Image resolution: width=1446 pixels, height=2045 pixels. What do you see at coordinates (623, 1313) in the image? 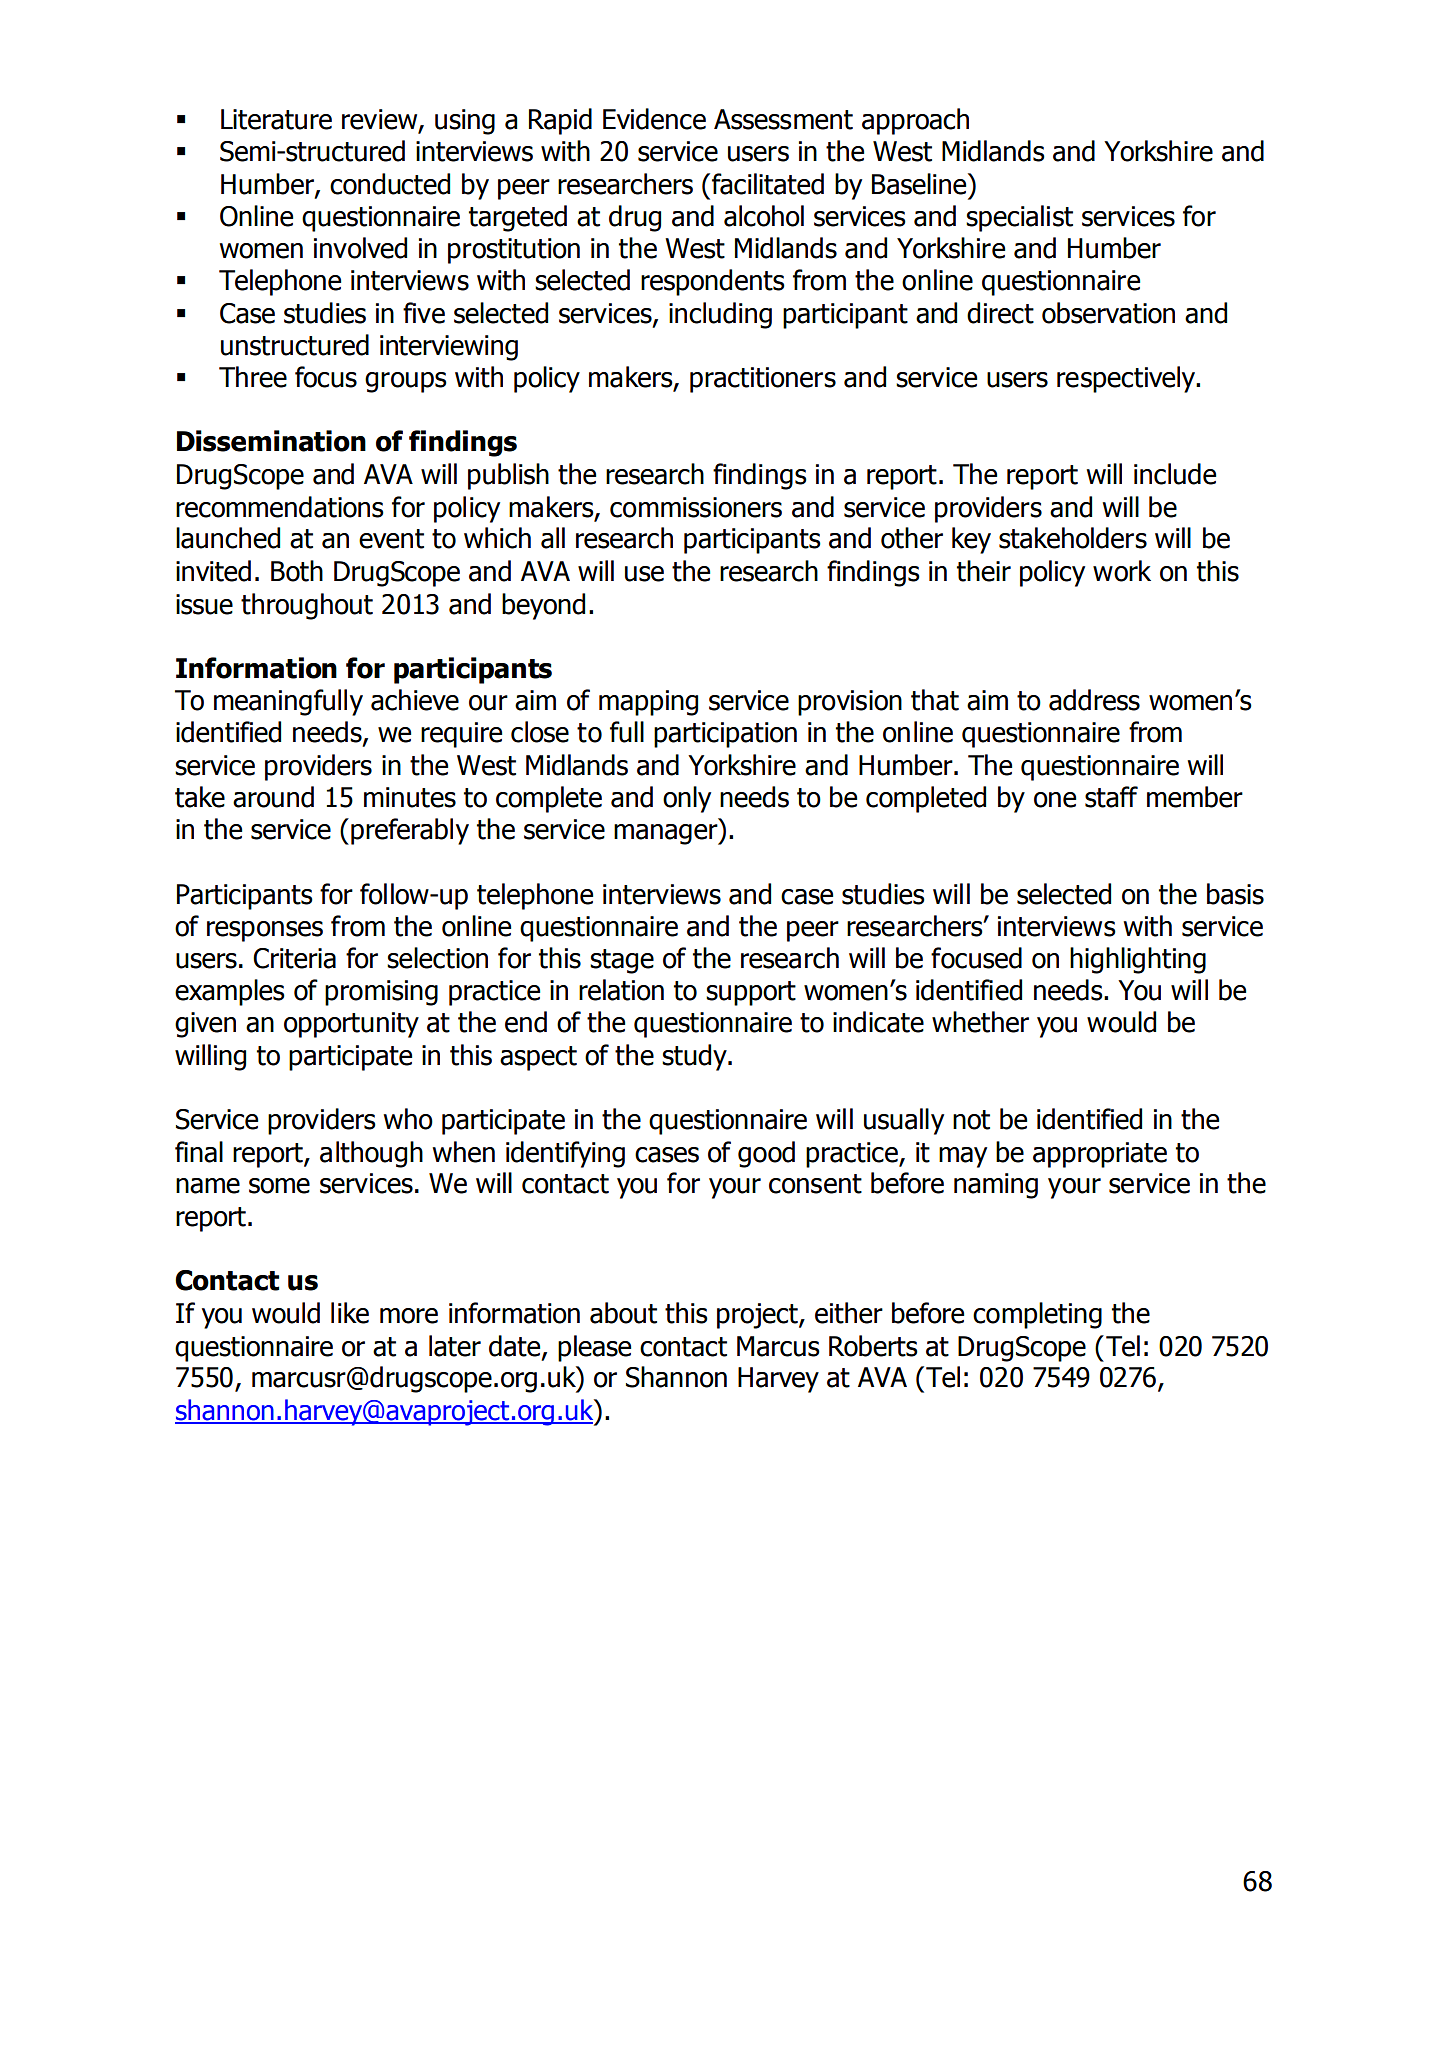
I see `about` at bounding box center [623, 1313].
